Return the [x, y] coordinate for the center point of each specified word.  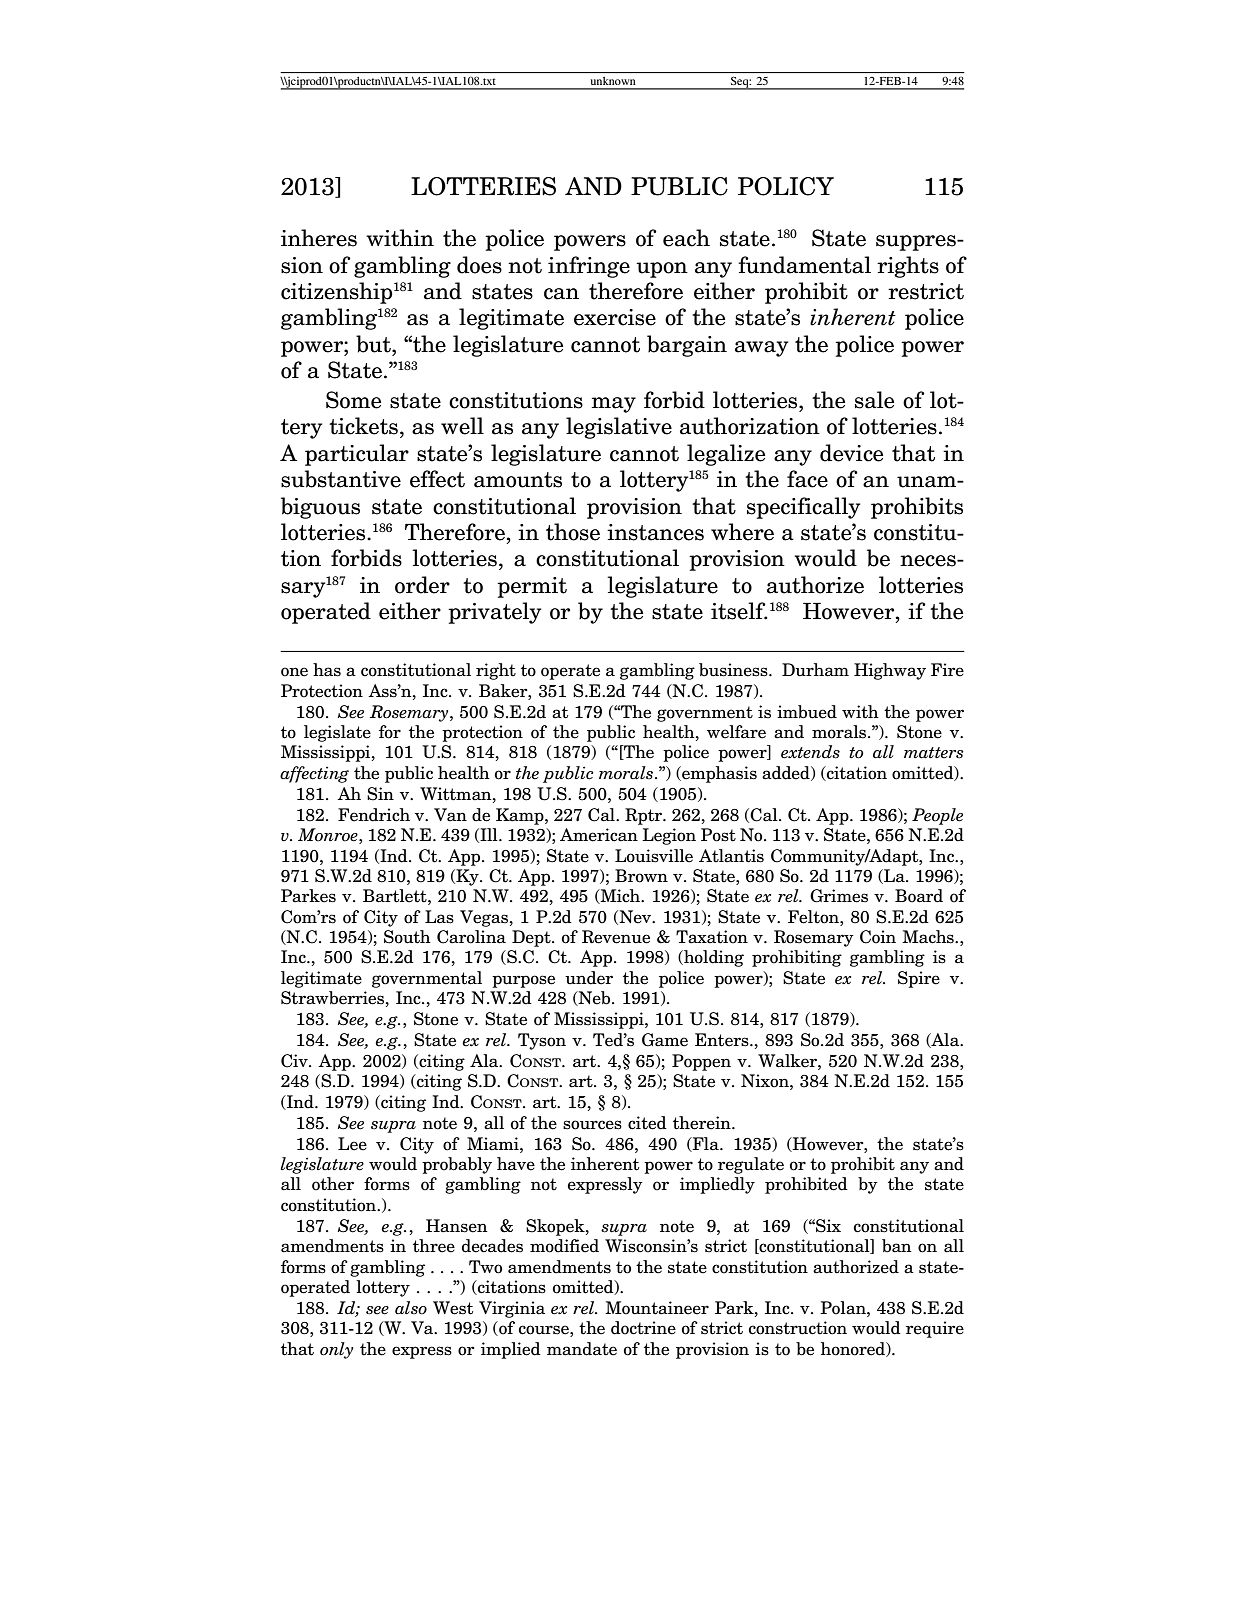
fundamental [804, 265]
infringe [589, 267]
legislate [337, 733]
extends [810, 752]
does [479, 265]
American [599, 835]
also [411, 1308]
